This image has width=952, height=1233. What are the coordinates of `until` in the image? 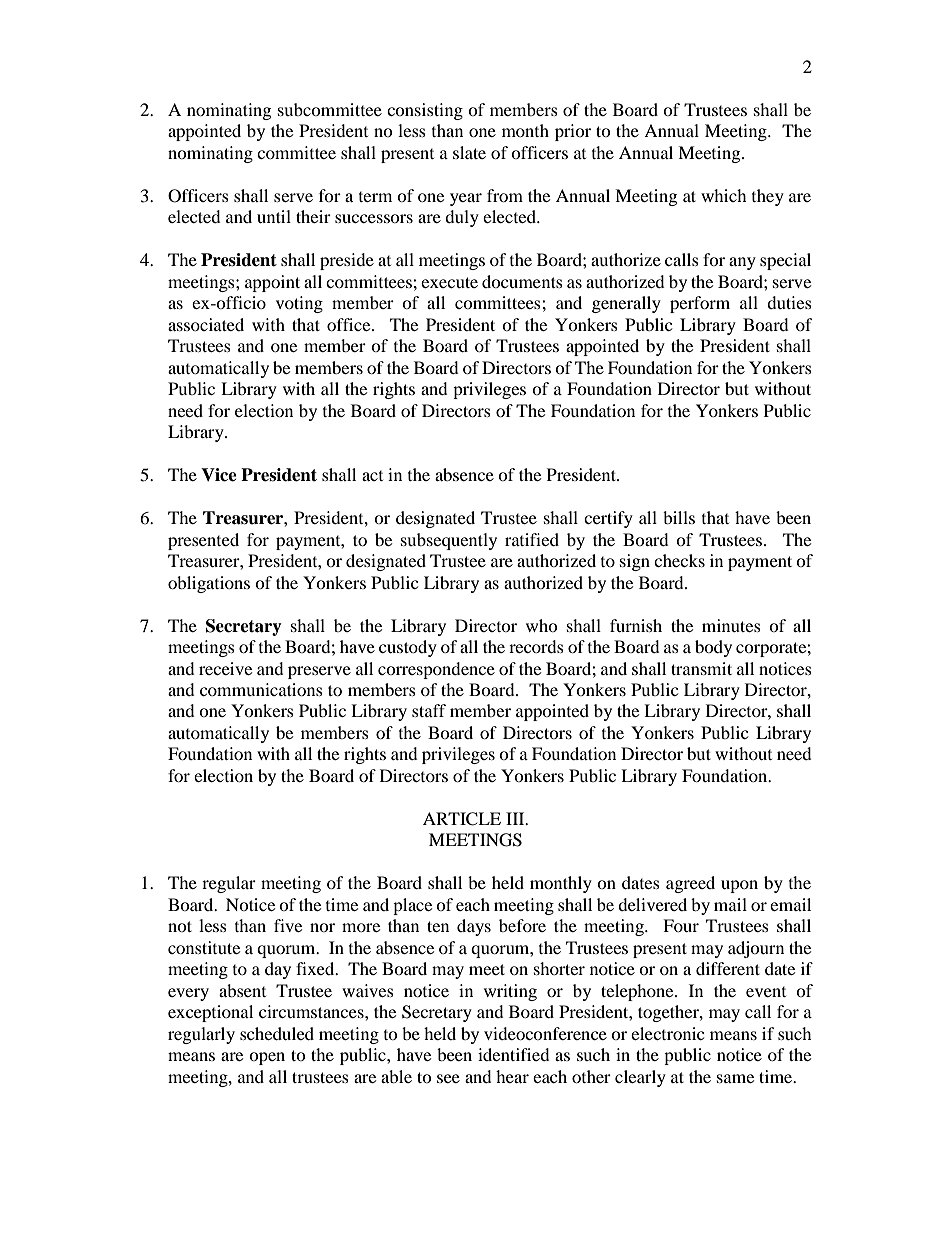 It's located at (274, 216).
